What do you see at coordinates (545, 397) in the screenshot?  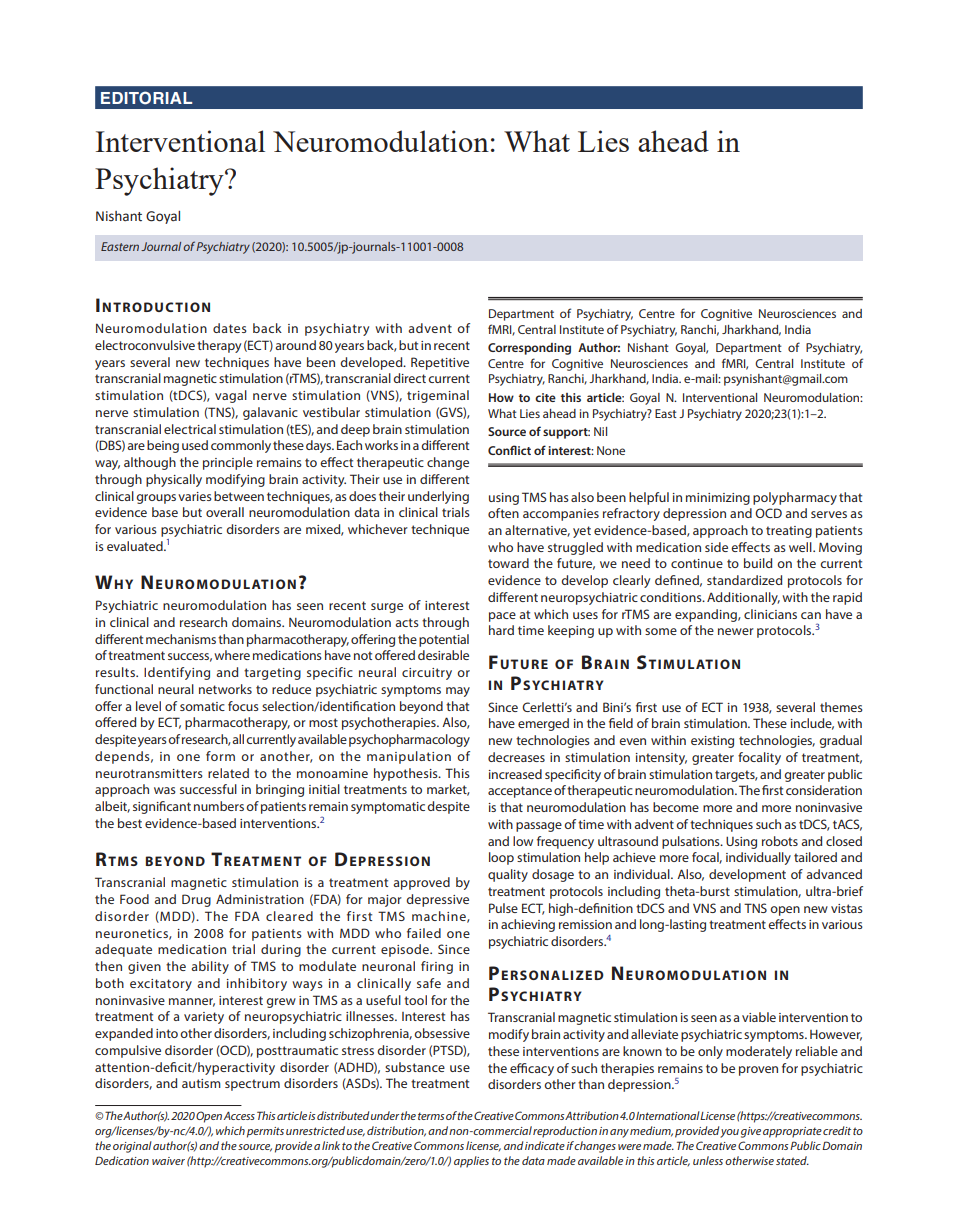 I see `cite` at bounding box center [545, 397].
